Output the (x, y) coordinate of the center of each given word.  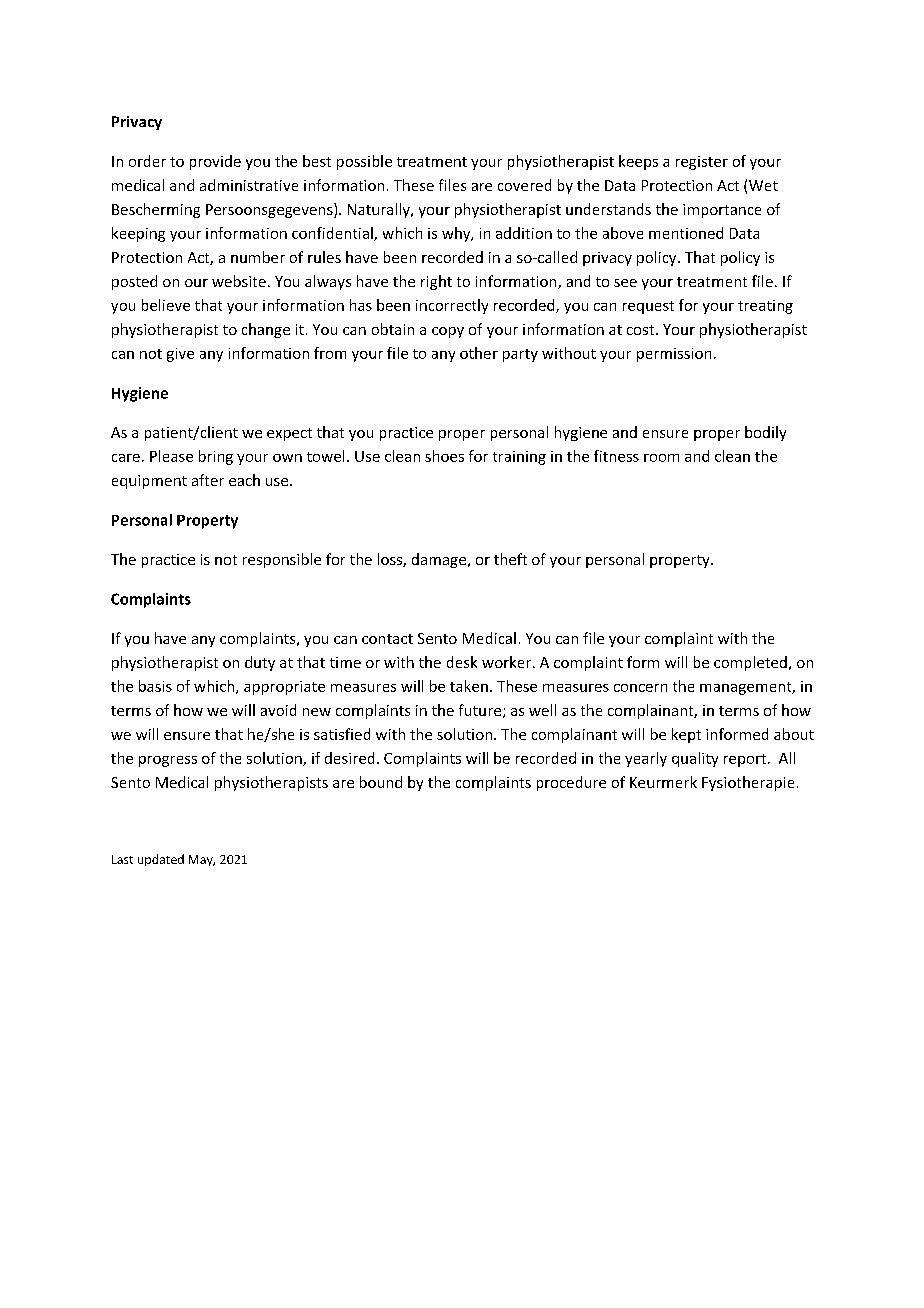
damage (440, 560)
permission (674, 355)
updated (161, 860)
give (180, 355)
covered (524, 185)
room (661, 458)
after (208, 480)
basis (155, 686)
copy (448, 332)
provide (215, 162)
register (702, 163)
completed (750, 663)
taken (469, 686)
